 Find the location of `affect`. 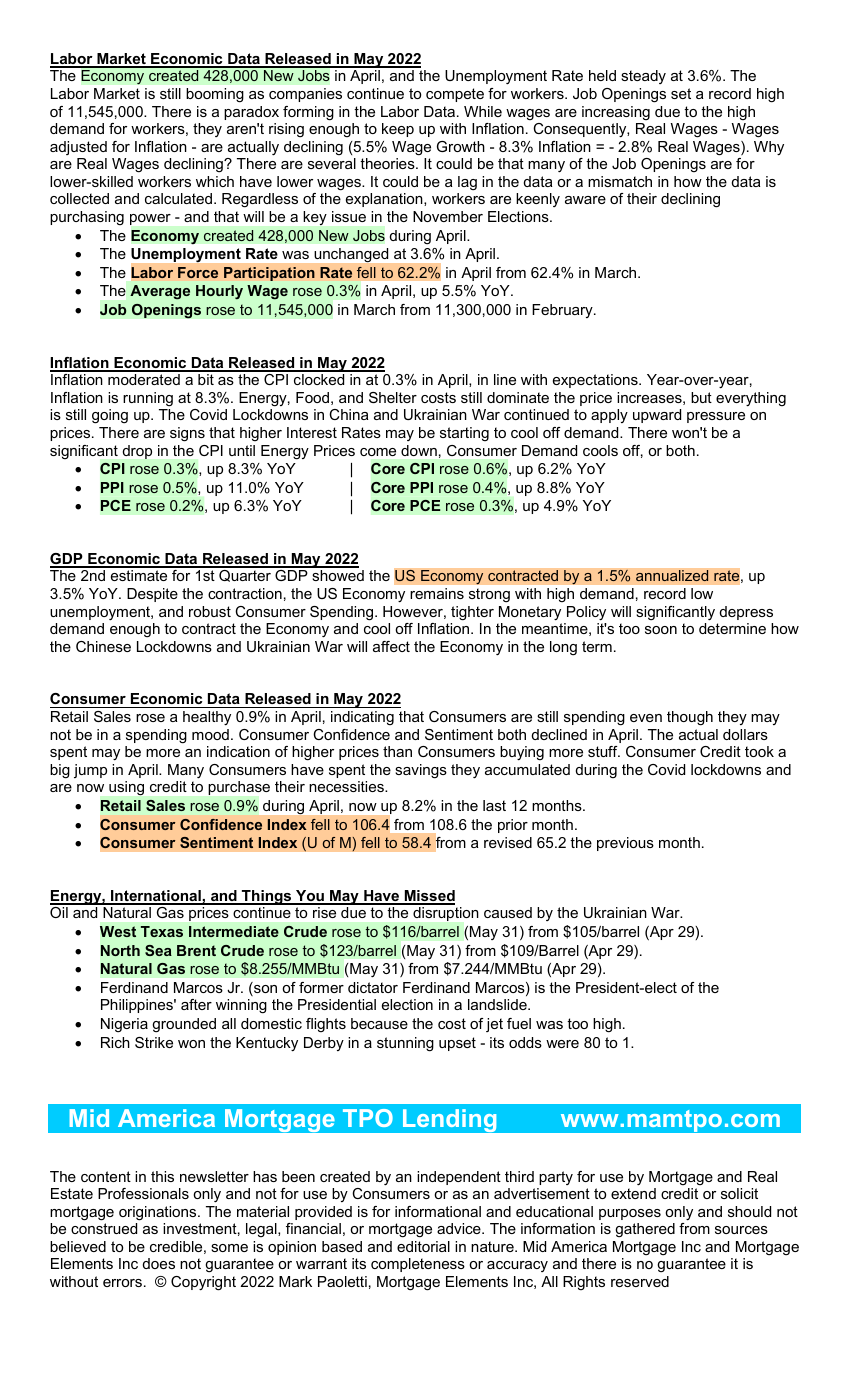

affect is located at coordinates (391, 646).
